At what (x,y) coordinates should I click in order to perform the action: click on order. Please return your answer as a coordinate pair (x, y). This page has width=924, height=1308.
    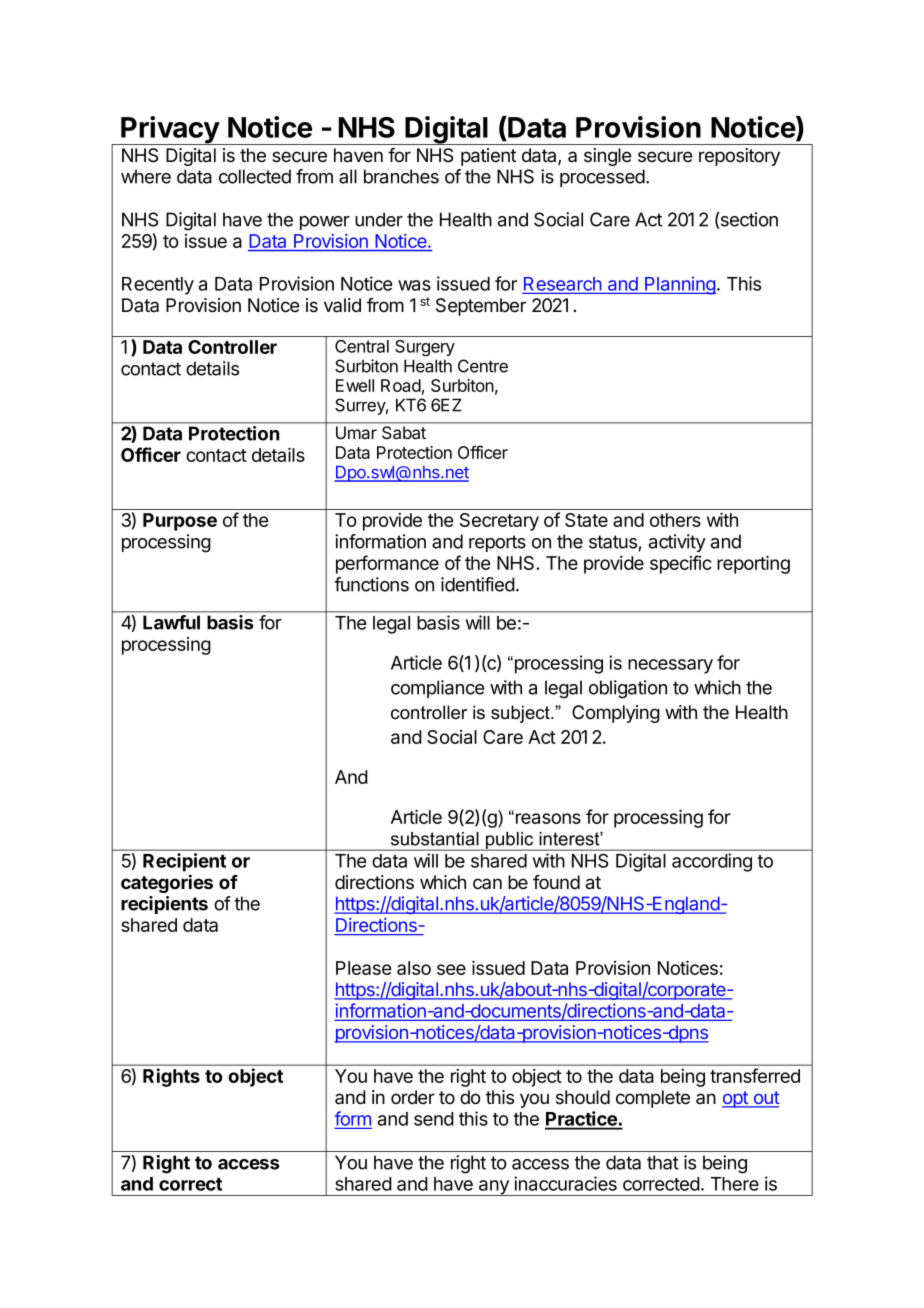
    Looking at the image, I should click on (413, 1097).
